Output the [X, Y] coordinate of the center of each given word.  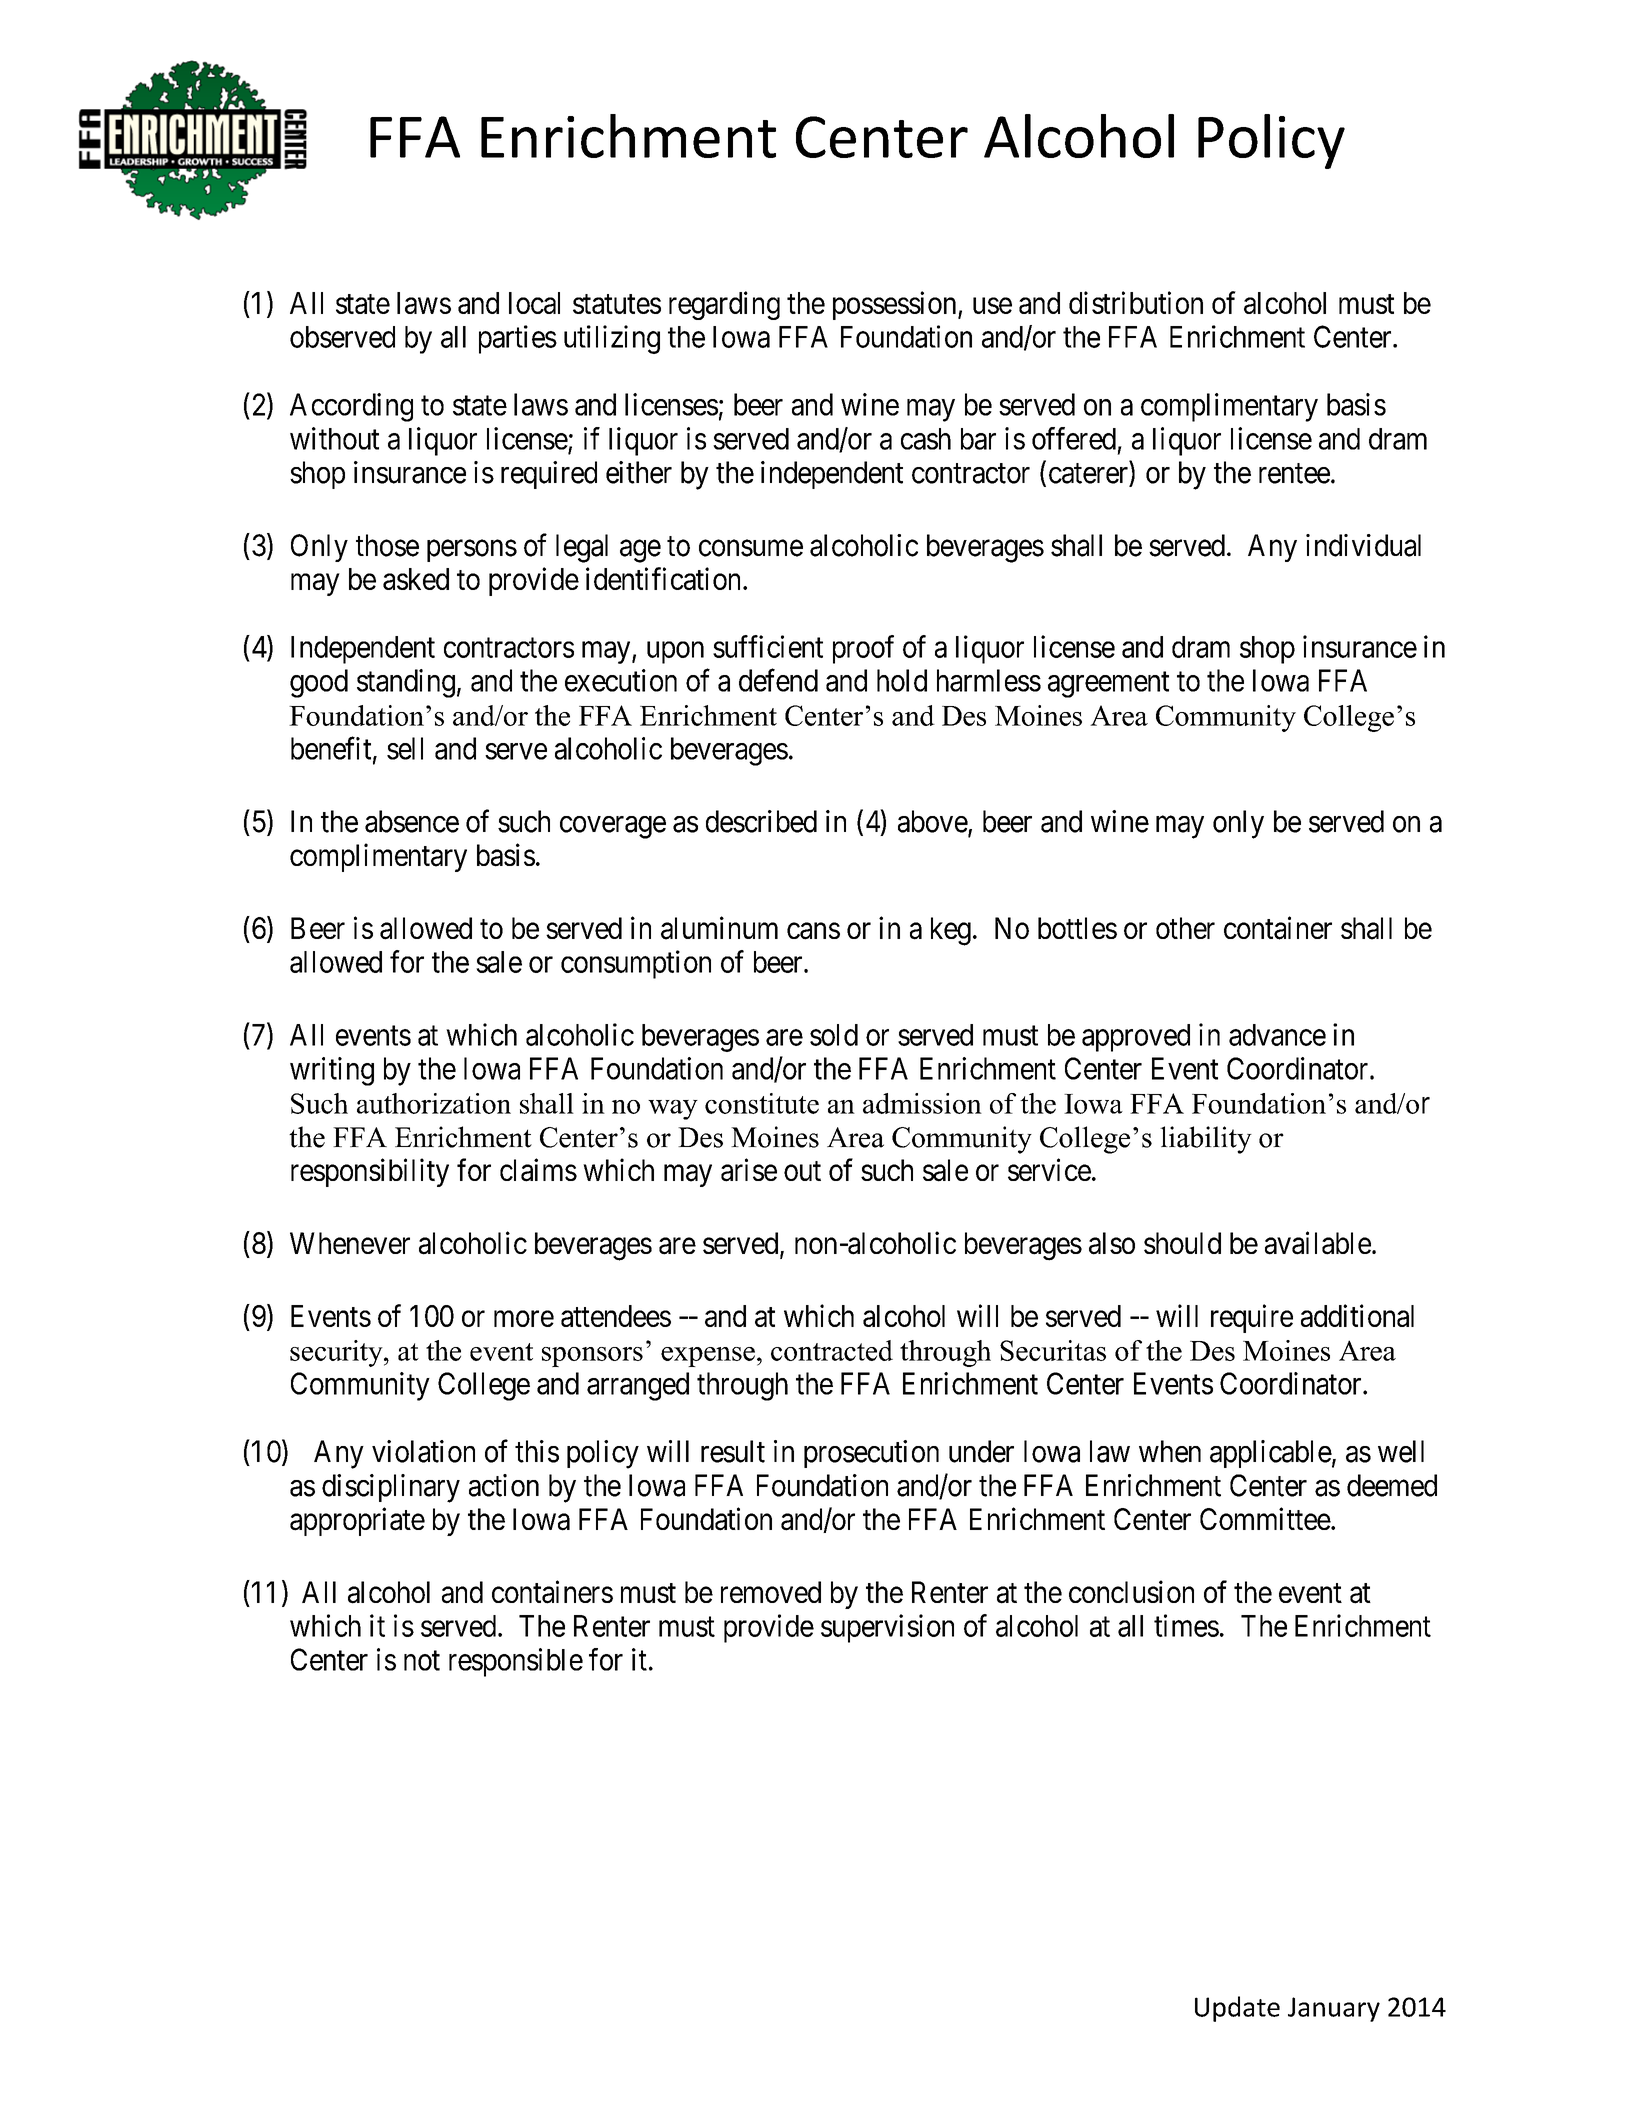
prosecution [871, 1454]
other [1185, 928]
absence [412, 821]
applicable [1271, 1454]
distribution [1136, 302]
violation [423, 1451]
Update [1237, 2009]
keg [951, 931]
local [534, 303]
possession [896, 305]
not [422, 1661]
